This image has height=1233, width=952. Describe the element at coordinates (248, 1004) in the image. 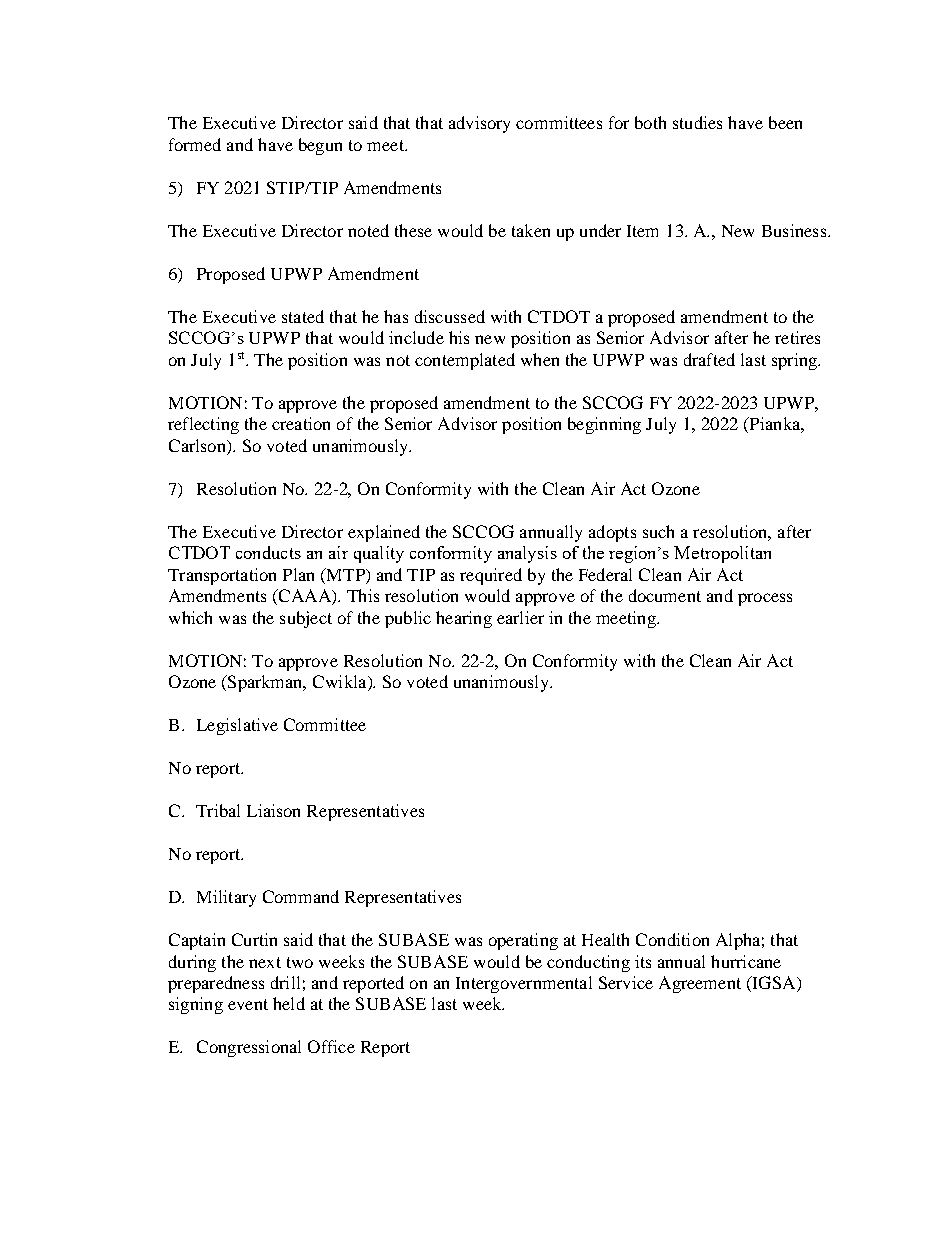

I see `event` at that location.
